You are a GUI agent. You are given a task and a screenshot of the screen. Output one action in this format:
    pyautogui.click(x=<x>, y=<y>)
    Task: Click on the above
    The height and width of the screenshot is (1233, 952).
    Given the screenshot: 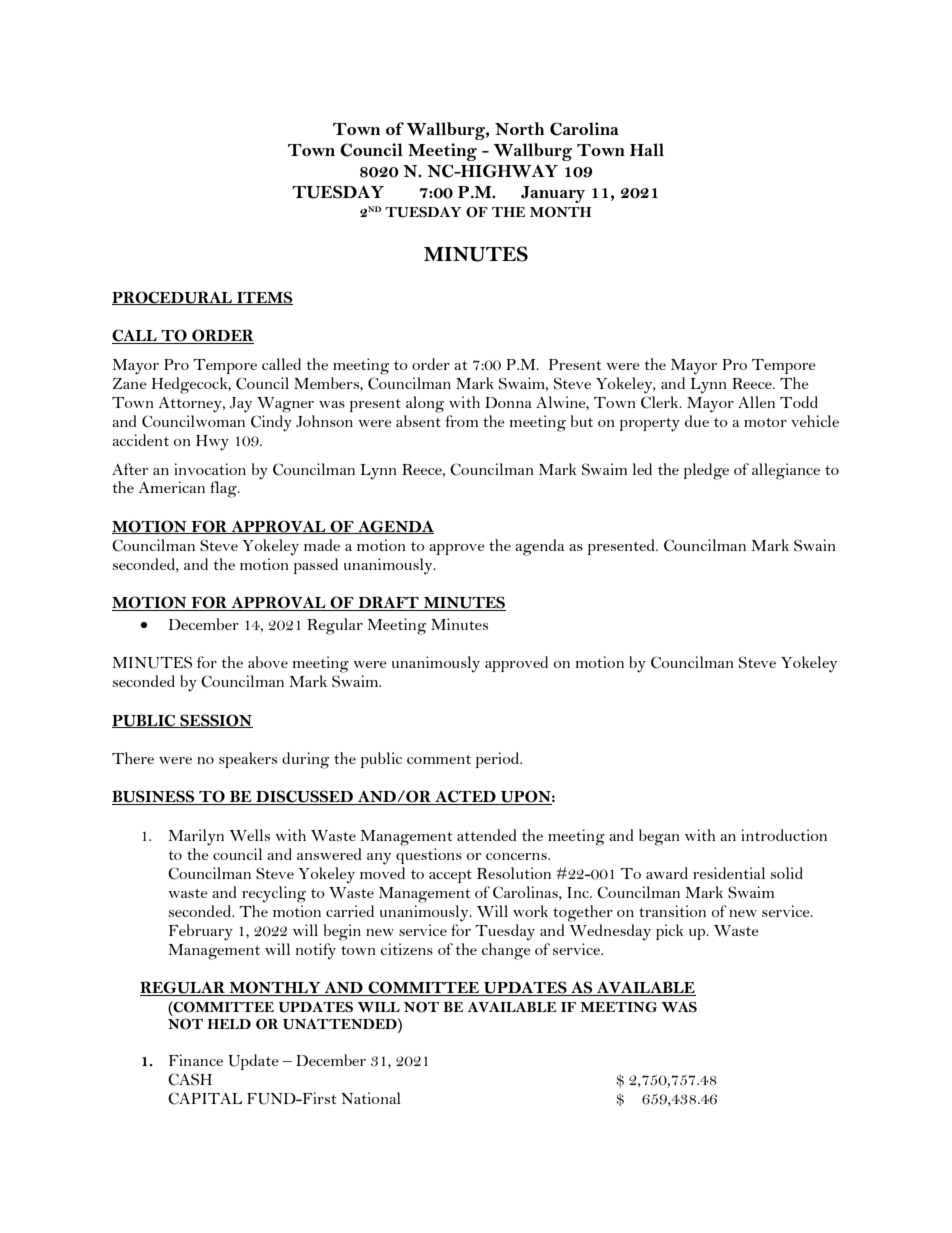 What is the action you would take?
    pyautogui.click(x=268, y=662)
